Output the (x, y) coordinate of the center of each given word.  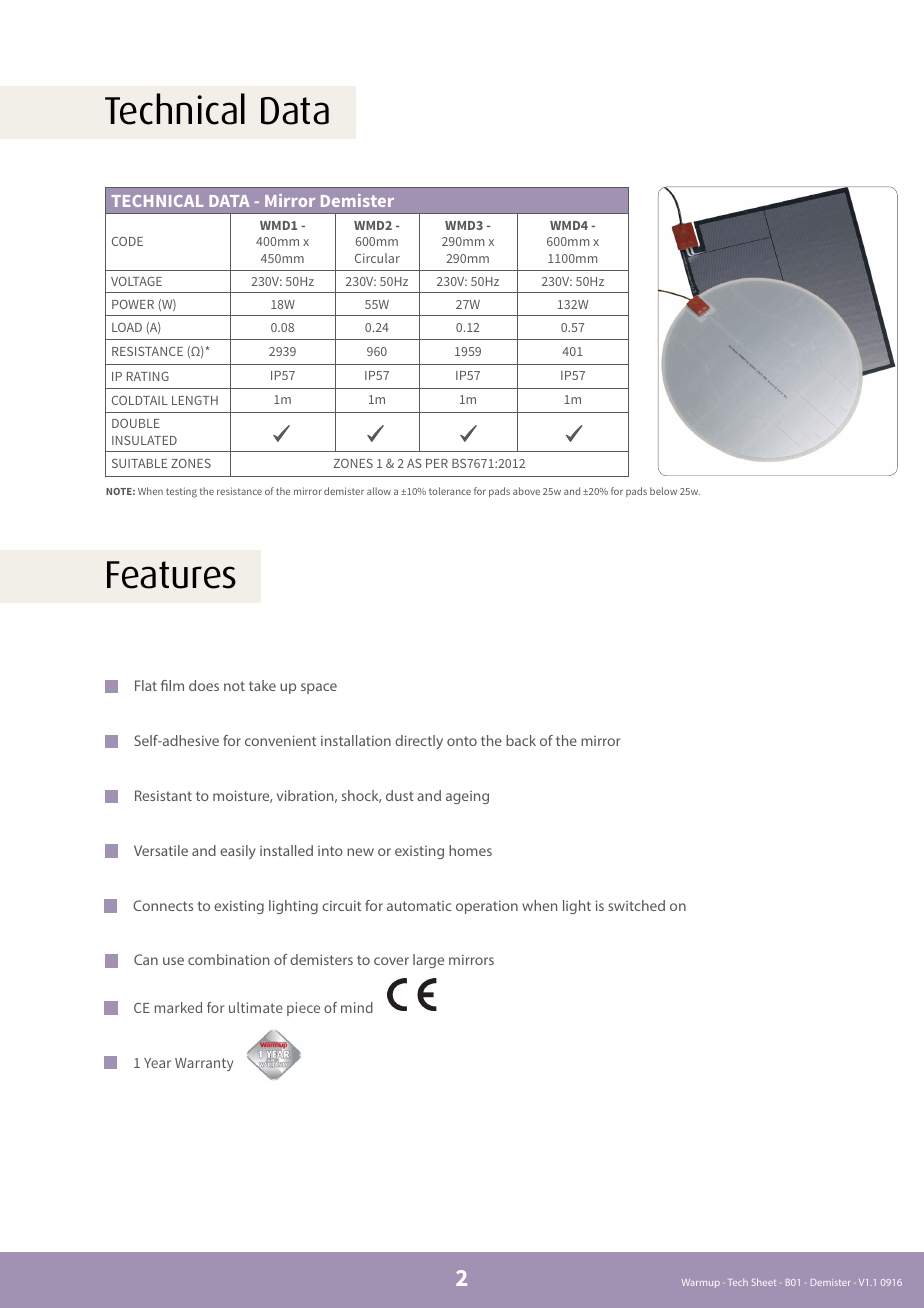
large (428, 961)
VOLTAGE (136, 281)
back (521, 740)
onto (462, 741)
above (526, 491)
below (663, 491)
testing (181, 492)
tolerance (450, 491)
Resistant (163, 795)
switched (636, 905)
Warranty (204, 1064)
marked (178, 1007)
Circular (377, 258)
